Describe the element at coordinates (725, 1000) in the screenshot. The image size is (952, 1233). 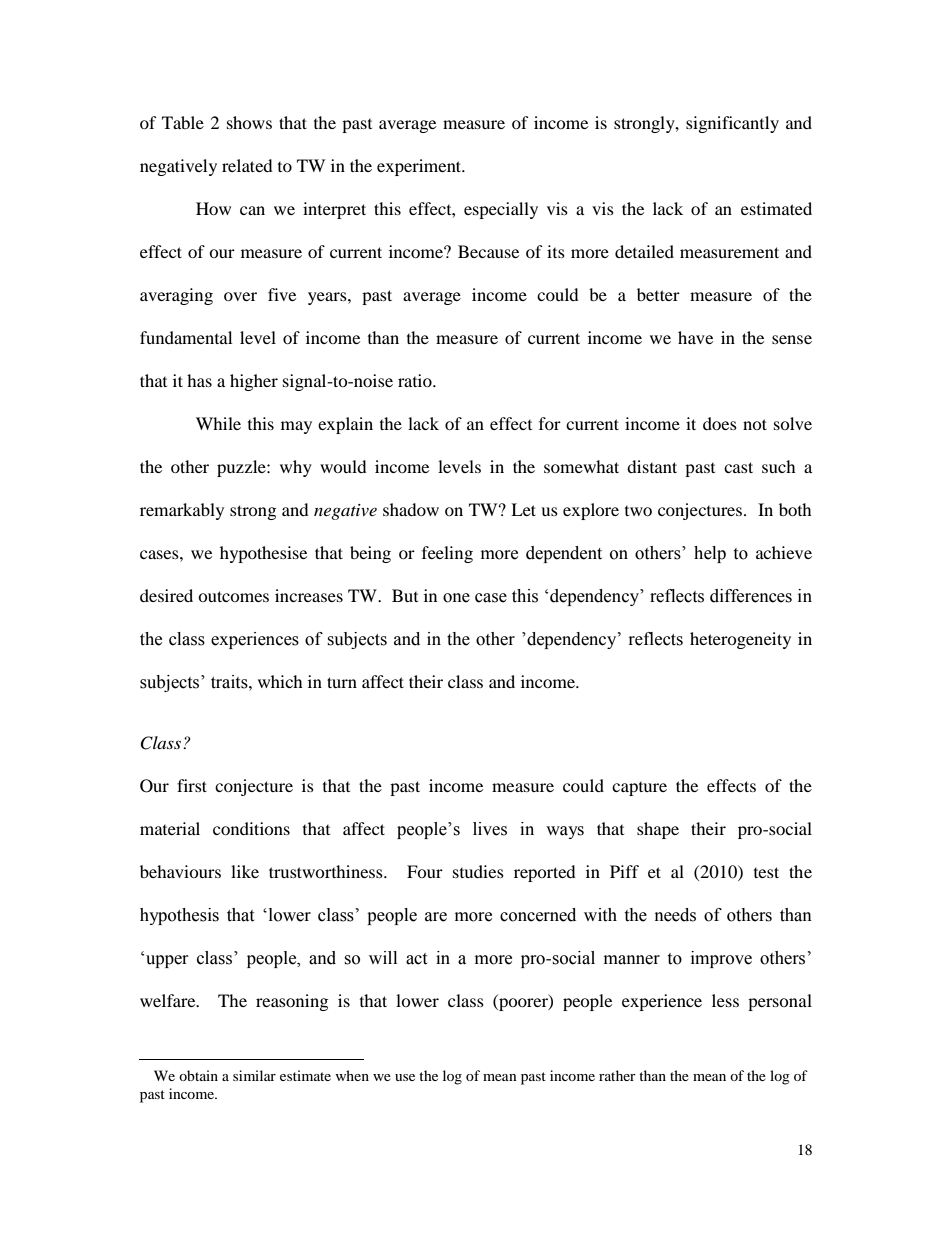
I see `less` at that location.
